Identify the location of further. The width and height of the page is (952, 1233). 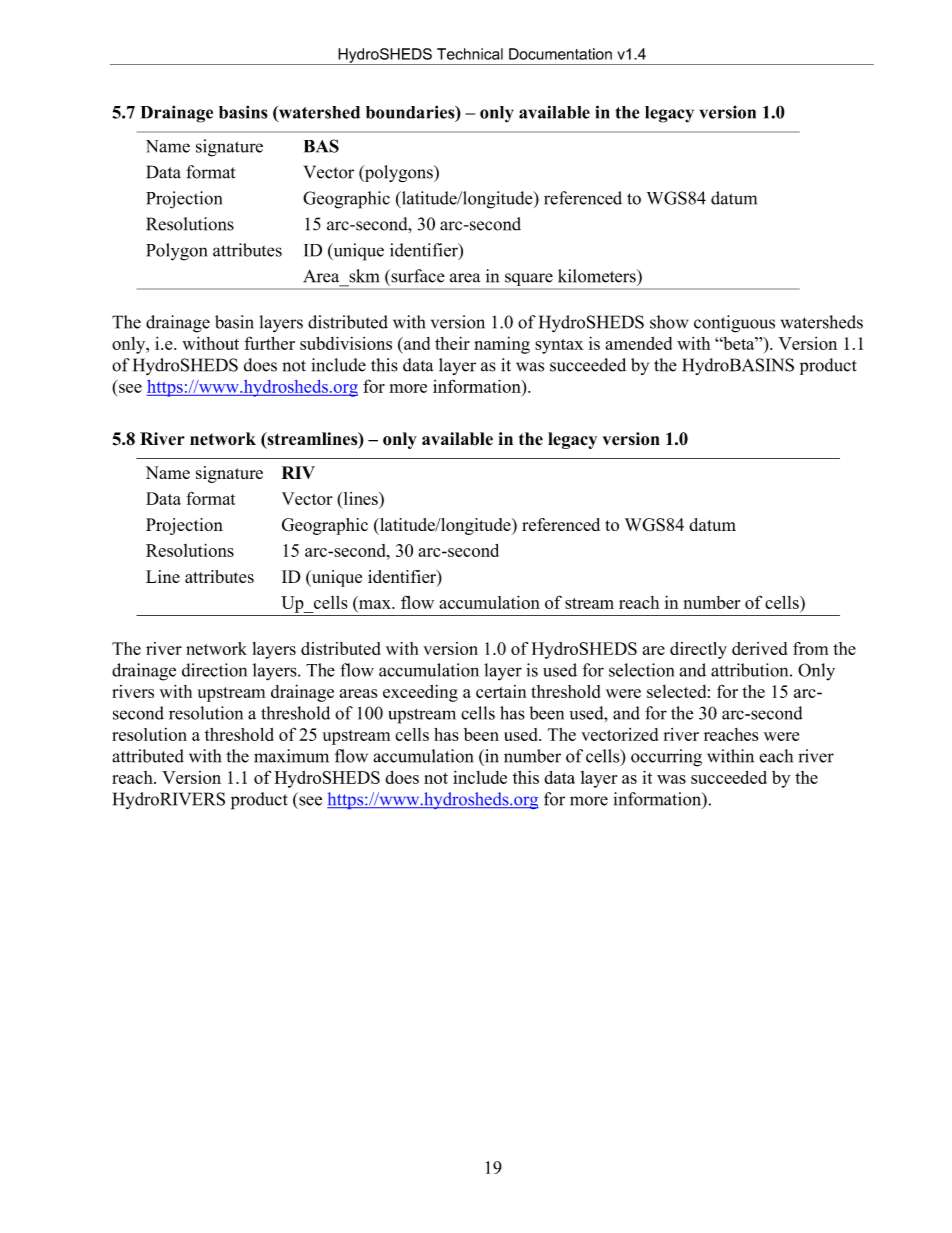
(270, 343).
